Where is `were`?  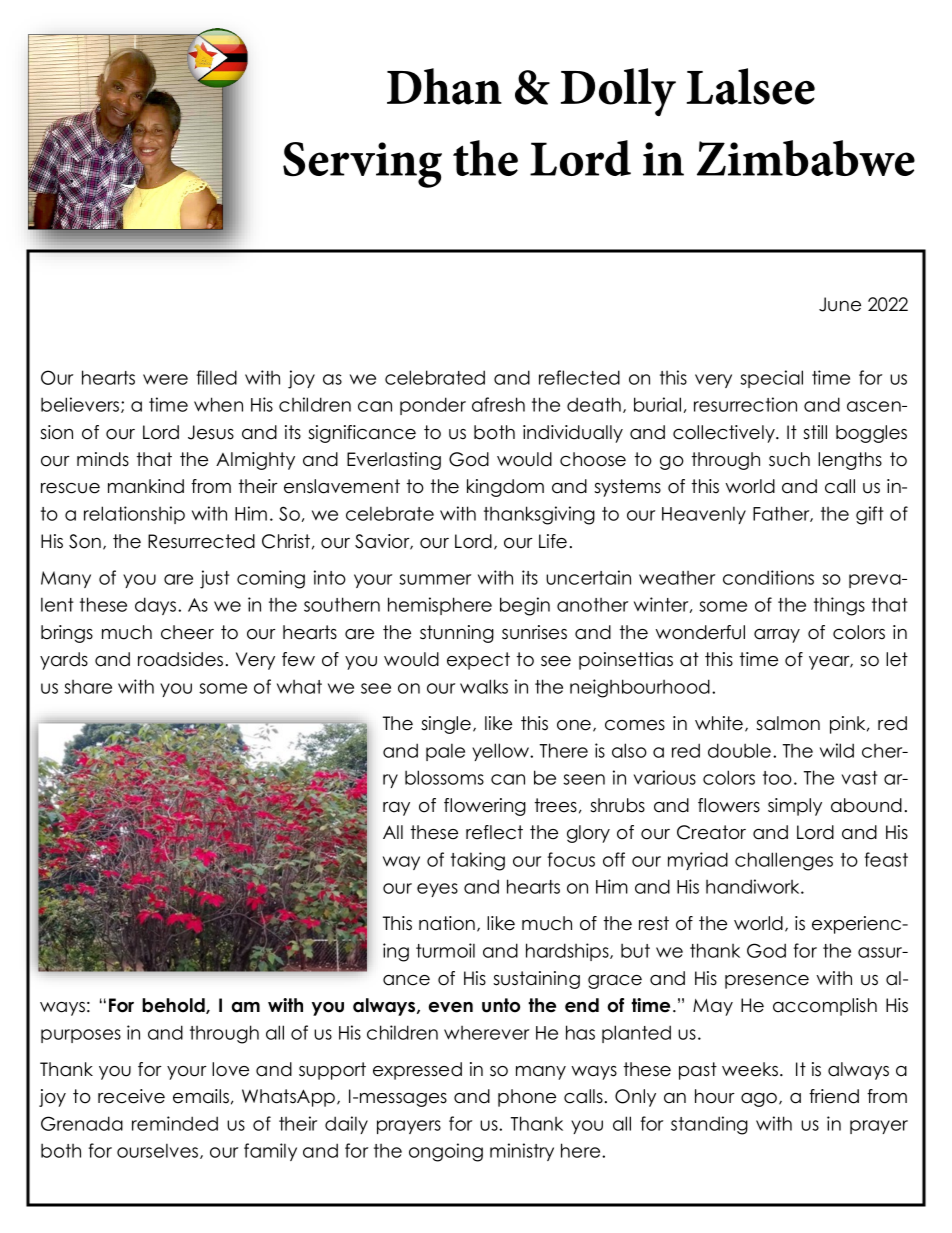 were is located at coordinates (165, 379).
